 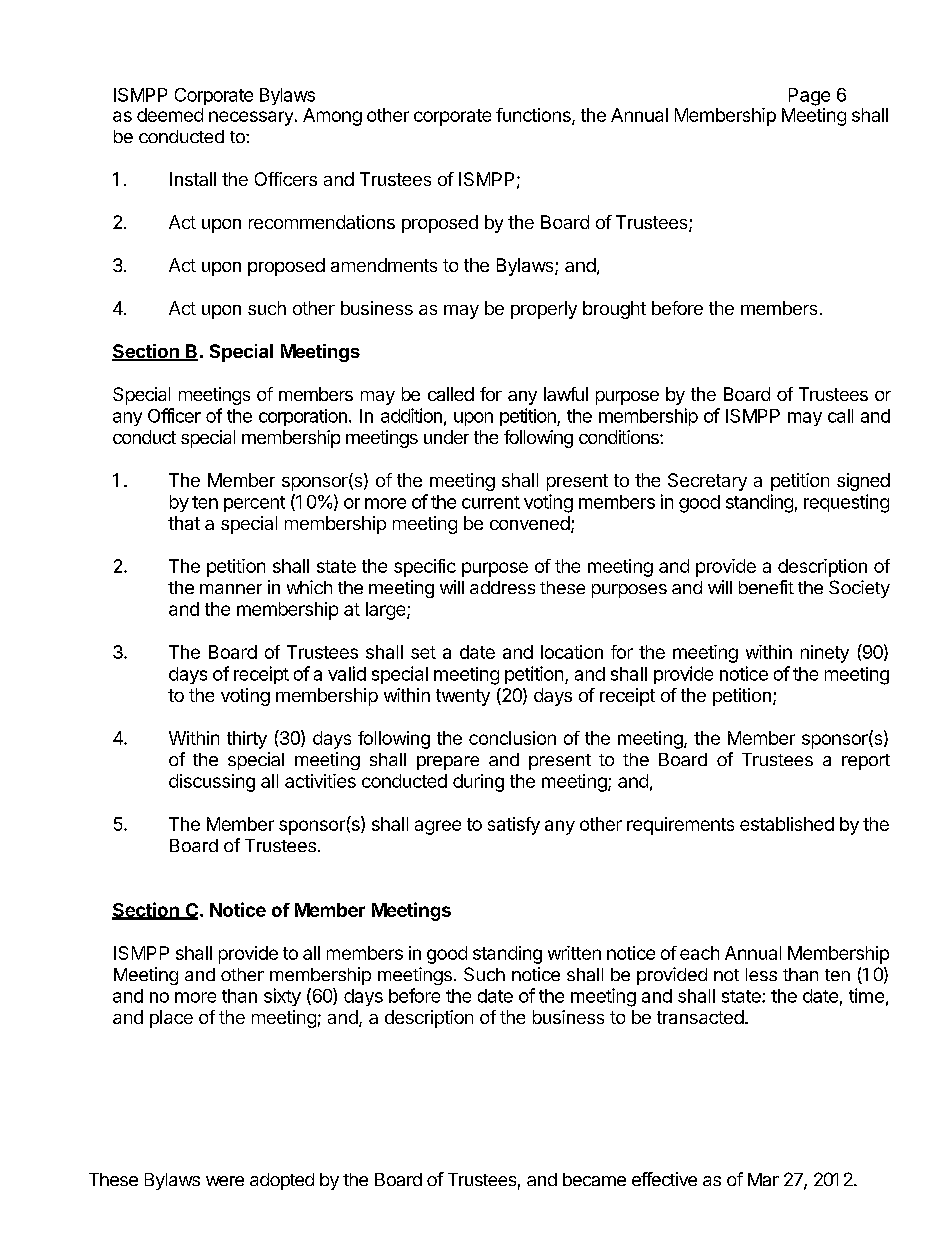 I want to click on Secretary, so click(x=707, y=482).
